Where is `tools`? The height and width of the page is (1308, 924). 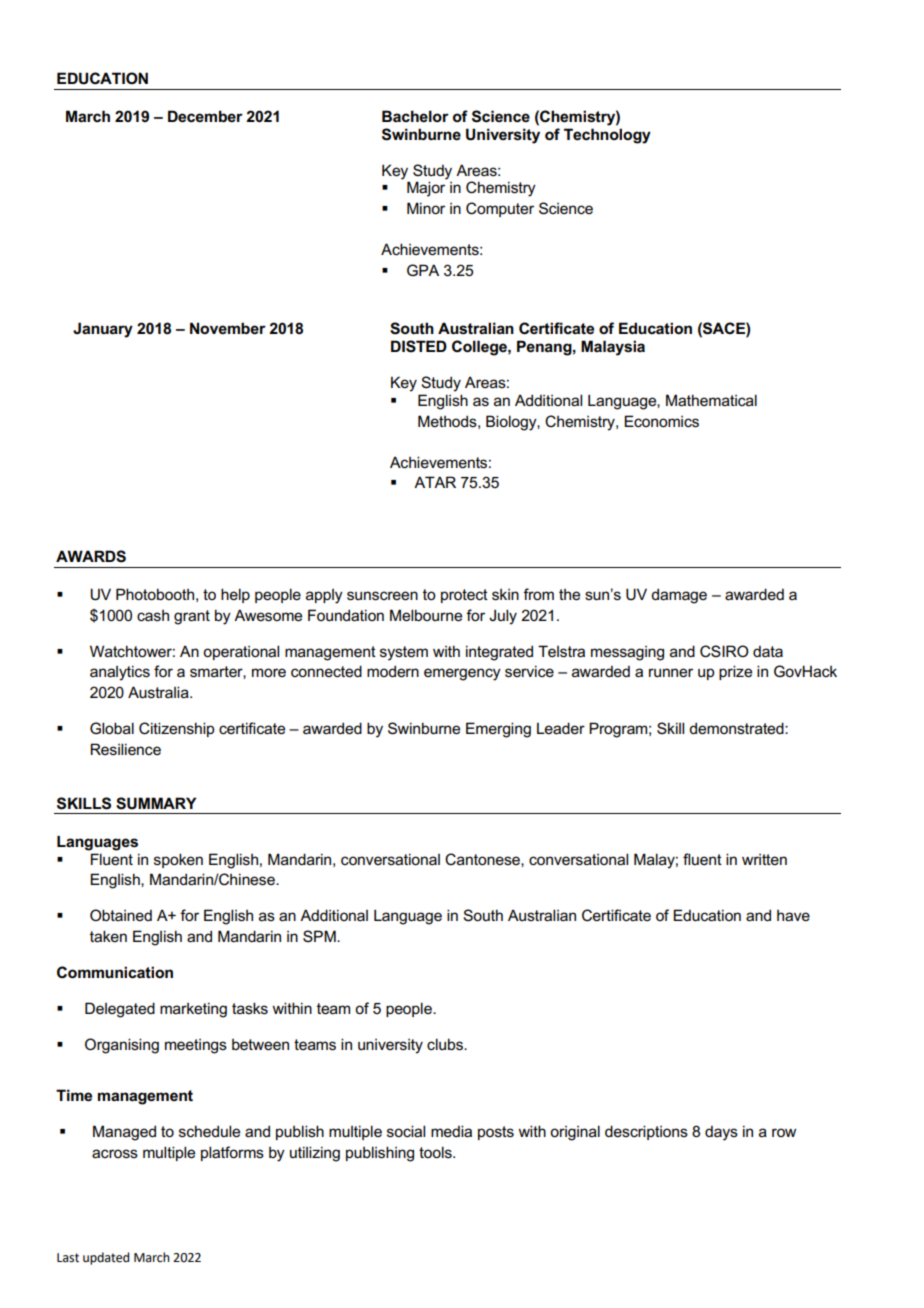
tools is located at coordinates (436, 1152).
